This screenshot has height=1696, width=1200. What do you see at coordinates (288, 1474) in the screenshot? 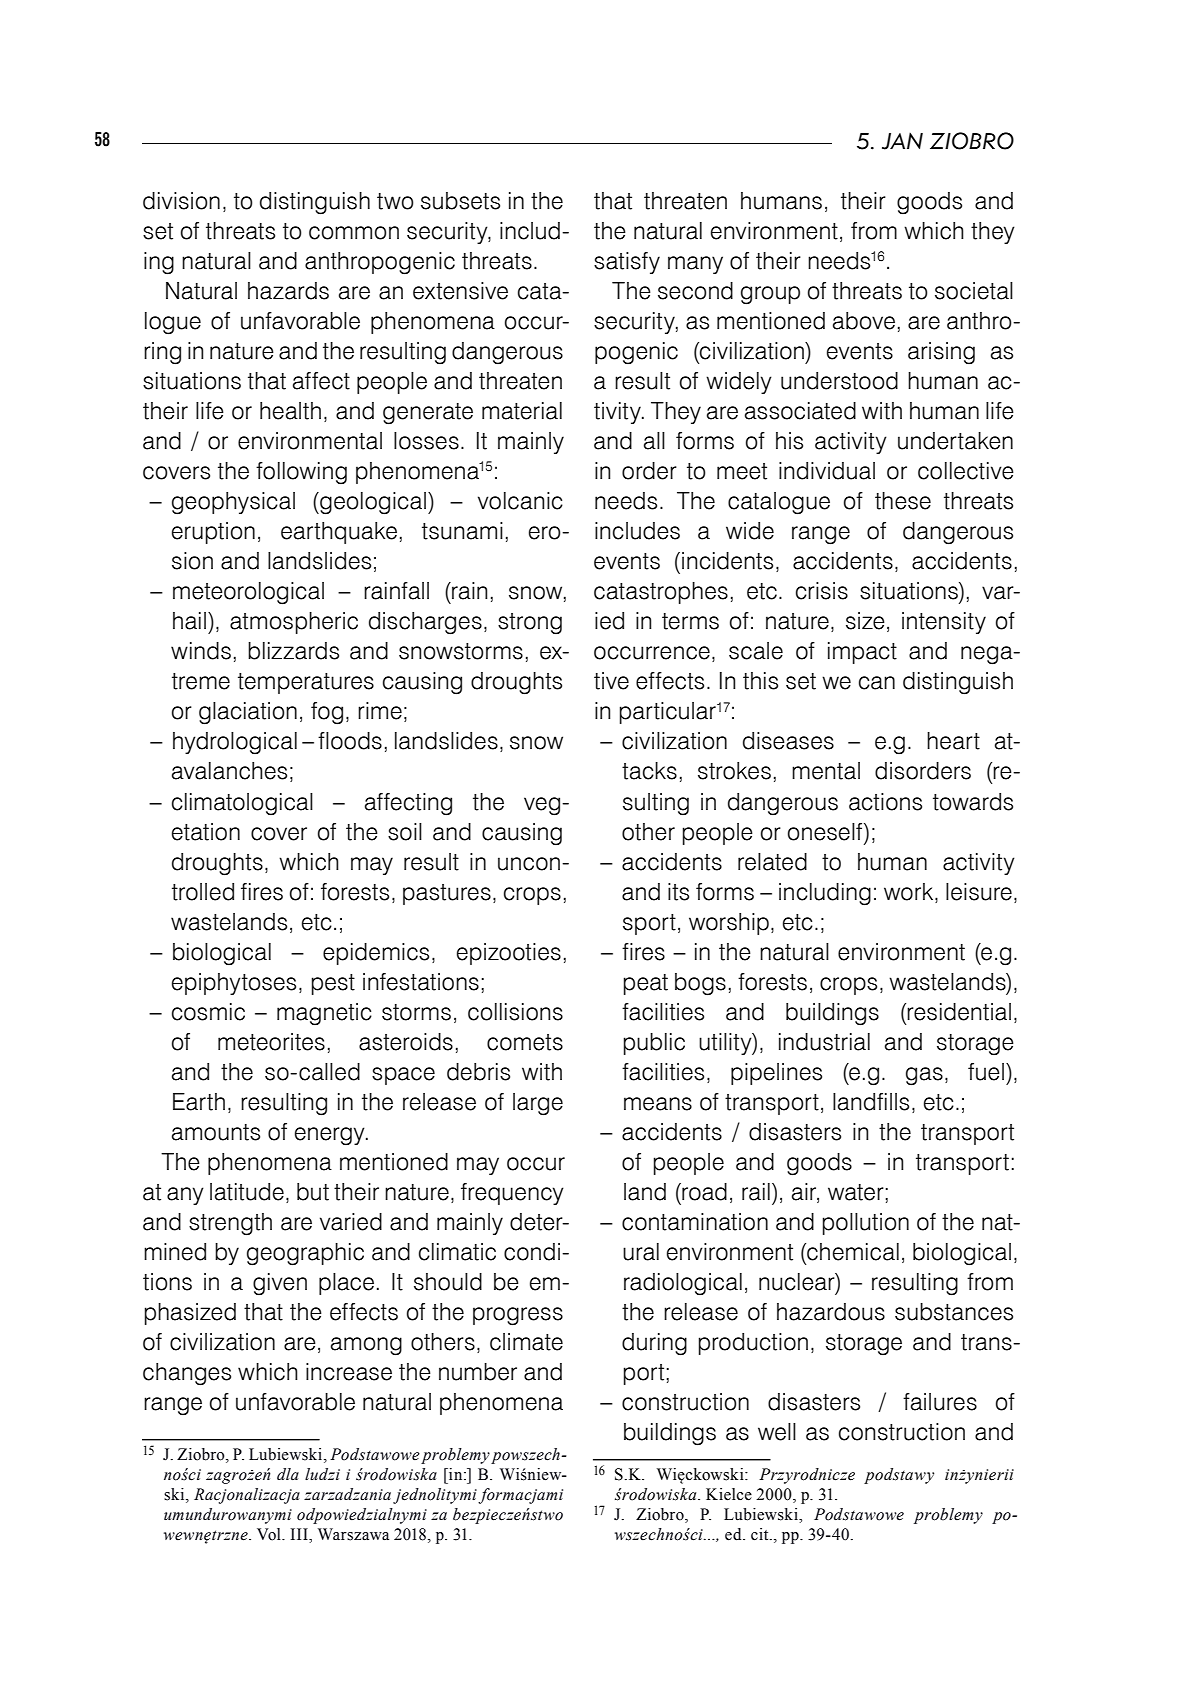
I see `dla` at bounding box center [288, 1474].
